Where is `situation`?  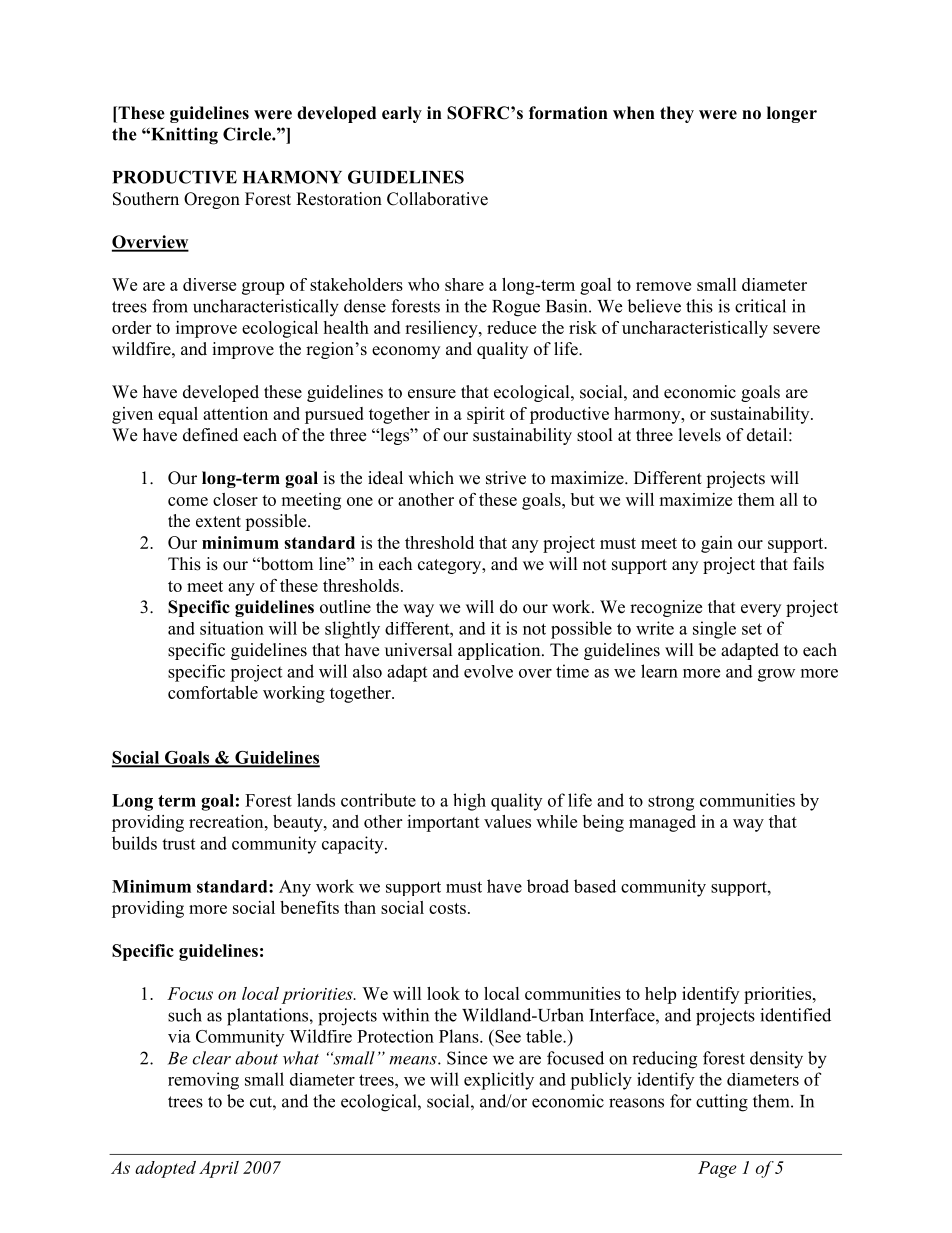
situation is located at coordinates (232, 628).
